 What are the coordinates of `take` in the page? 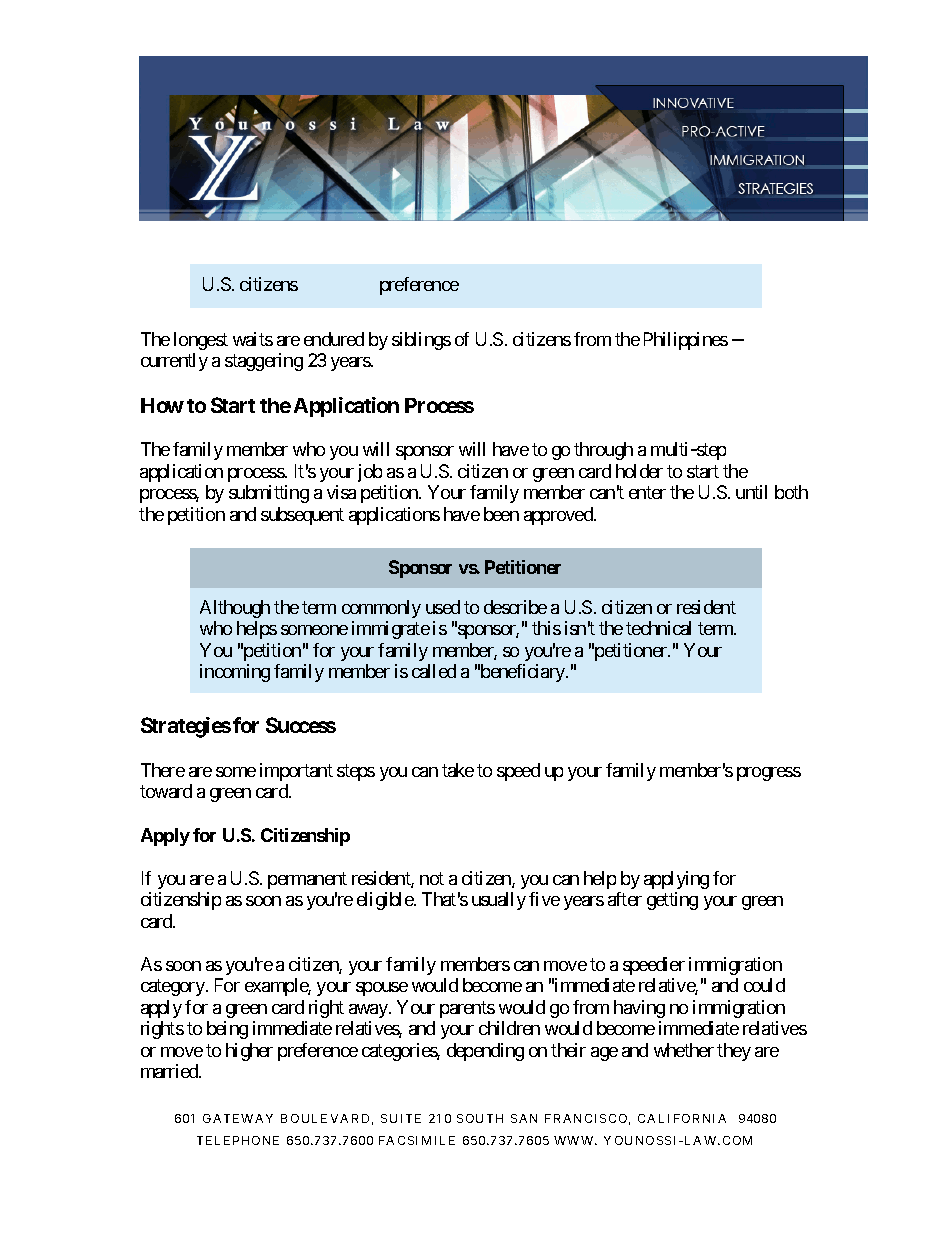 It's located at (458, 770).
